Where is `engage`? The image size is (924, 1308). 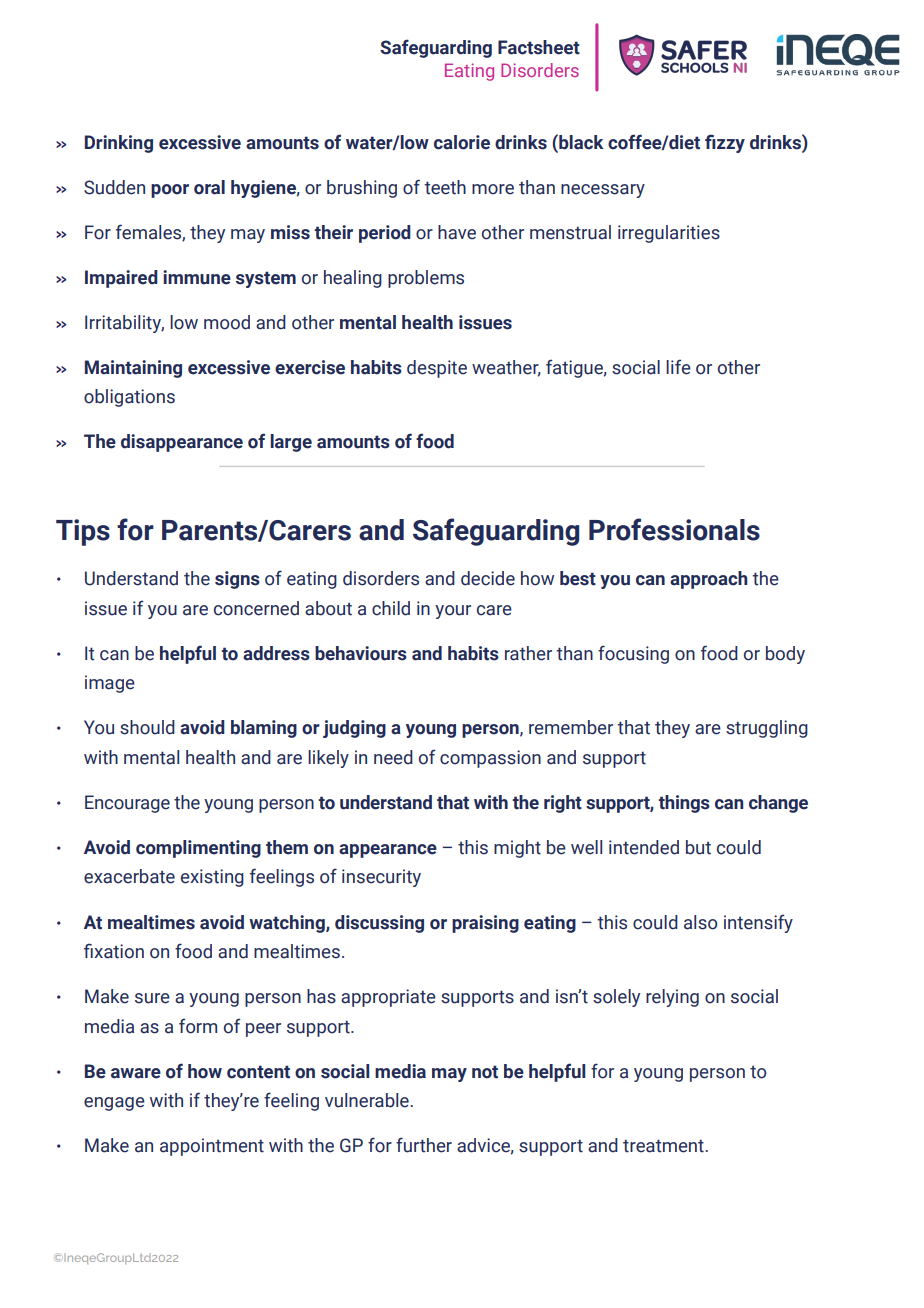
engage is located at coordinates (114, 1104).
